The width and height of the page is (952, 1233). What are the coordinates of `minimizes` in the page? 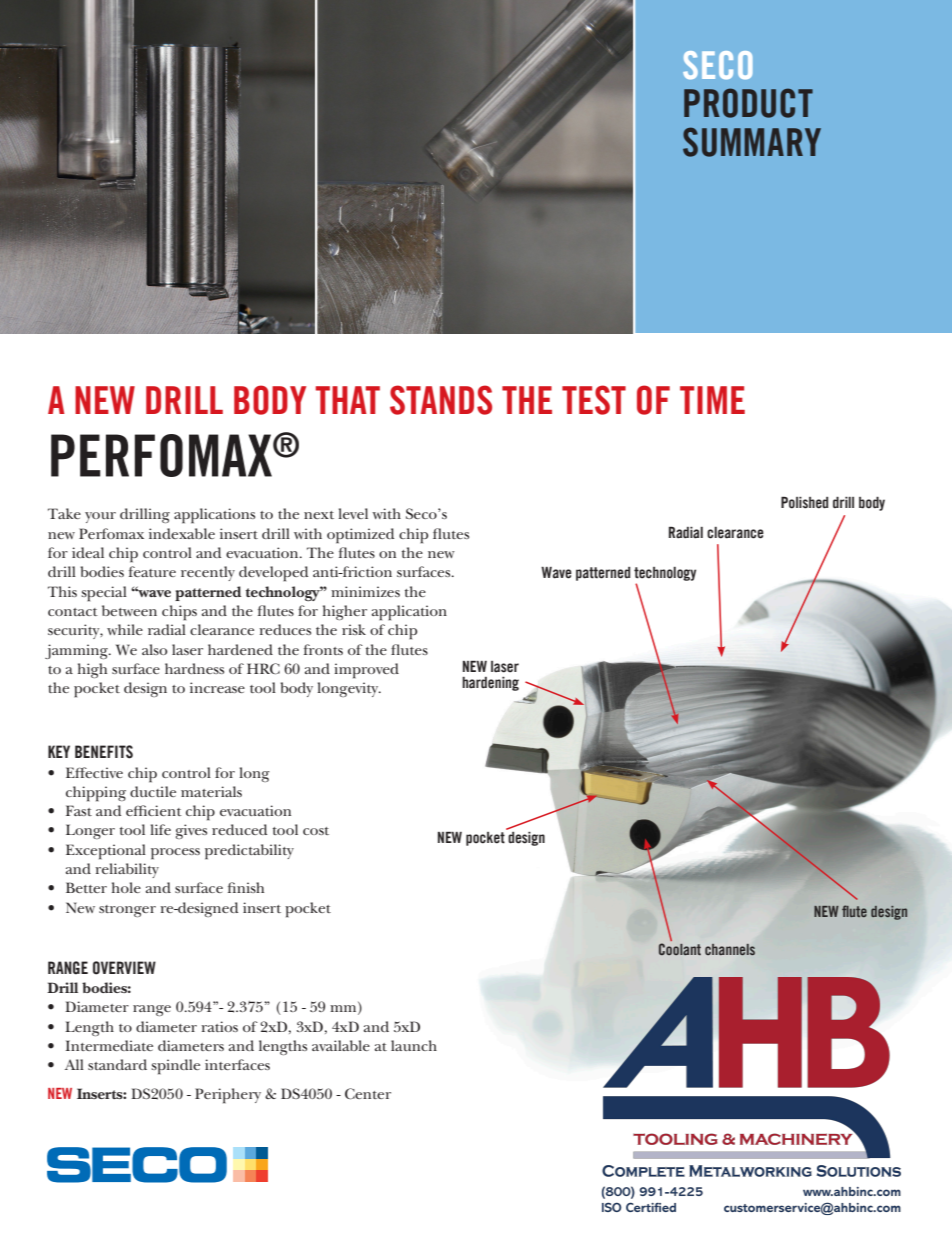 It's located at (365, 591).
